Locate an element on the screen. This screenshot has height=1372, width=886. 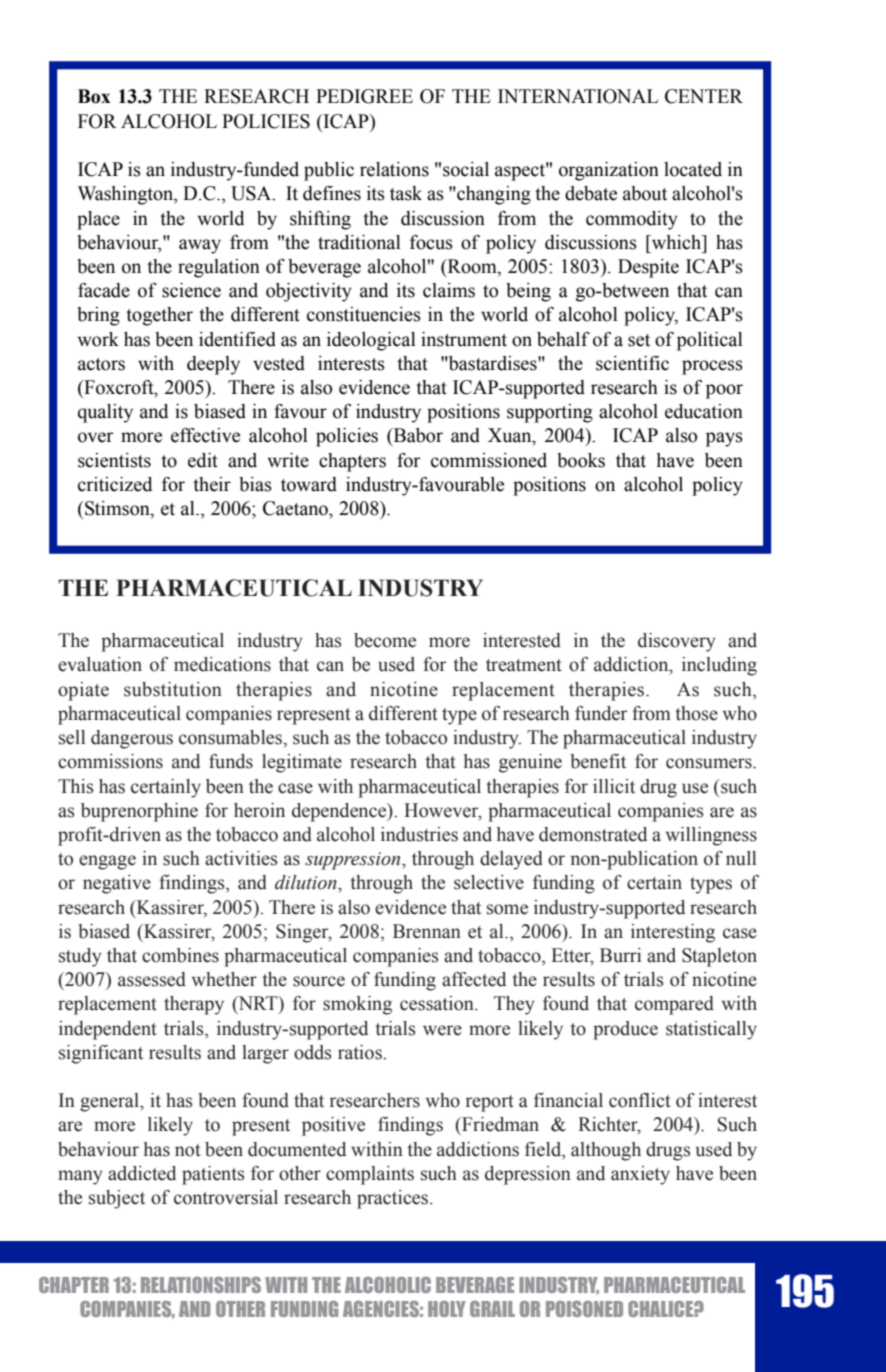
Box is located at coordinates (94, 96).
